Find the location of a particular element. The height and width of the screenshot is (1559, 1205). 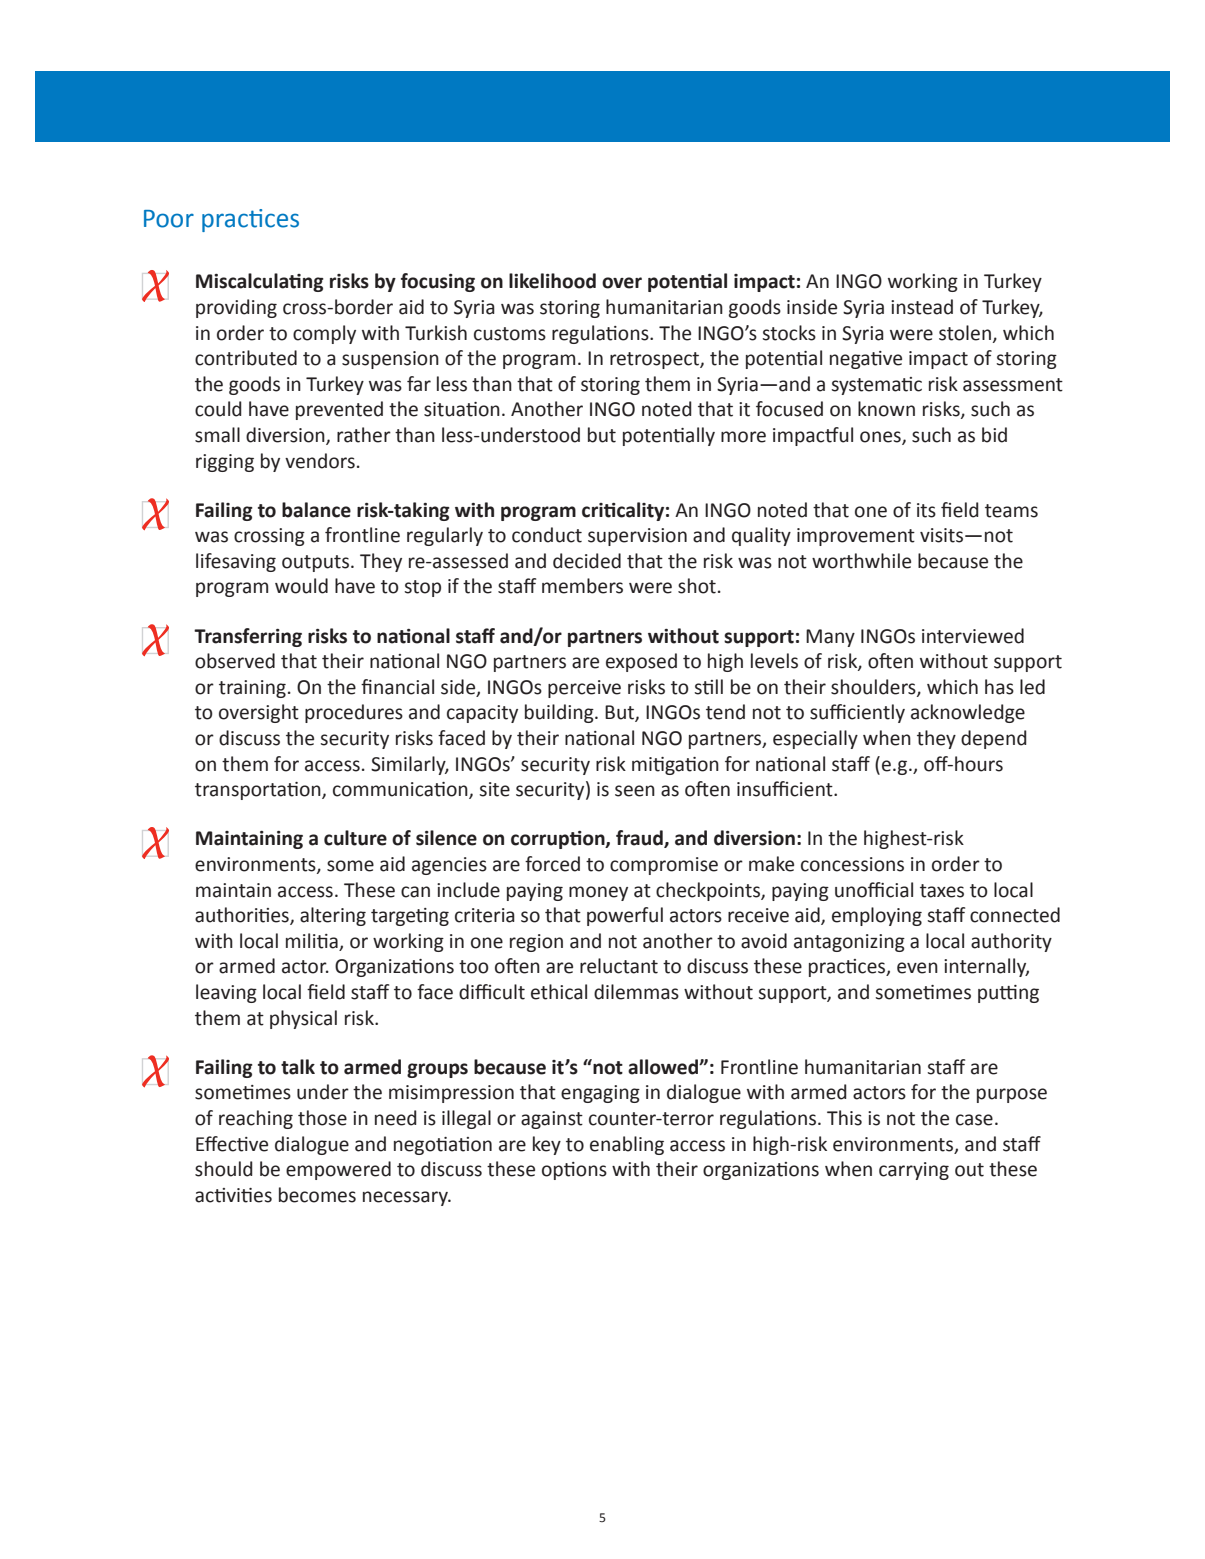

taxes is located at coordinates (942, 891).
